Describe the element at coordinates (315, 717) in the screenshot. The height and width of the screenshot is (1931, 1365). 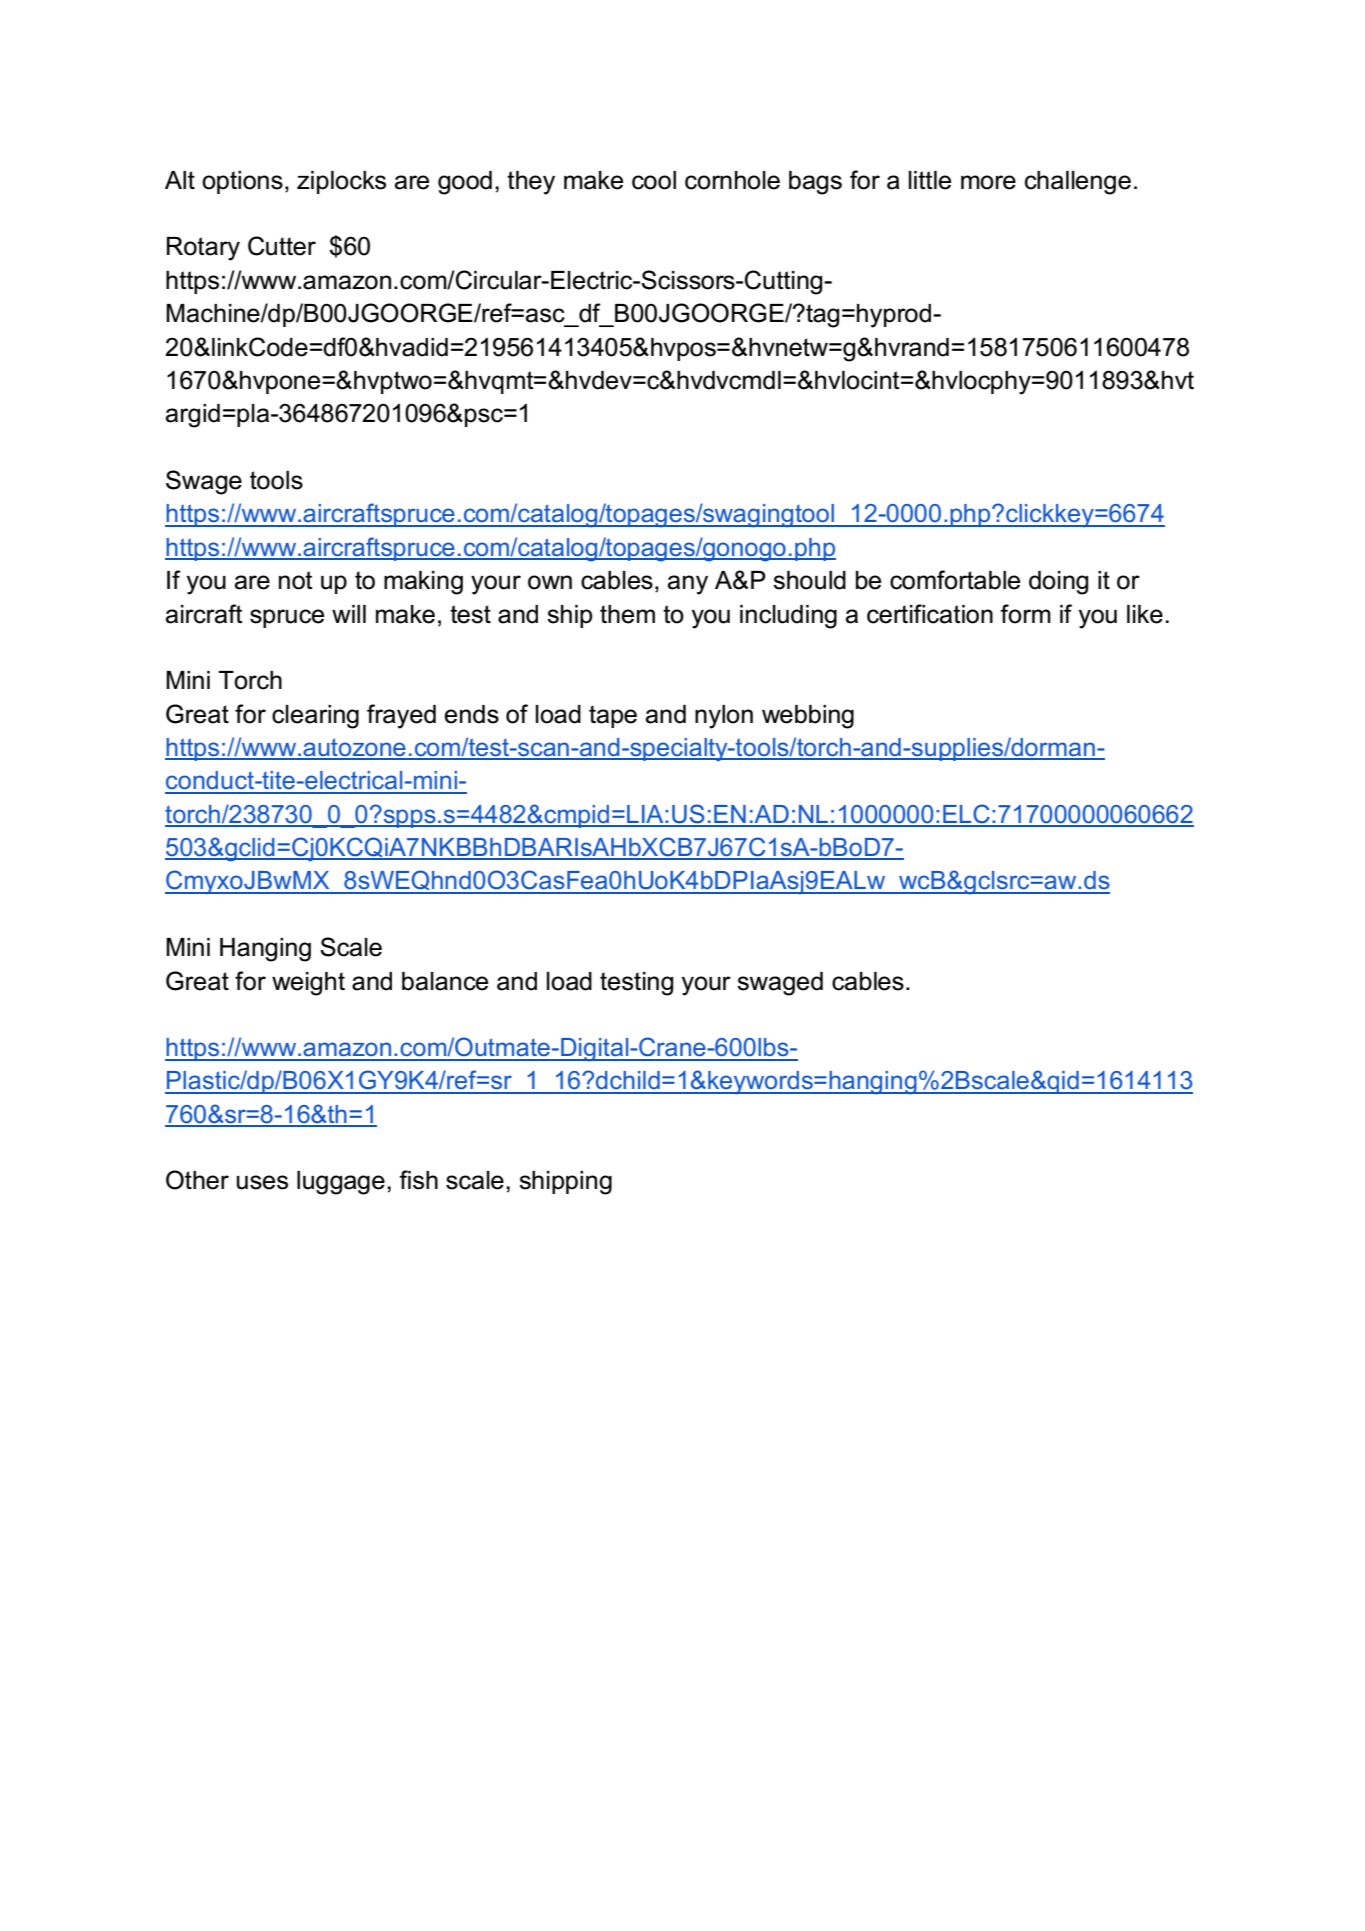
I see `clearing` at that location.
